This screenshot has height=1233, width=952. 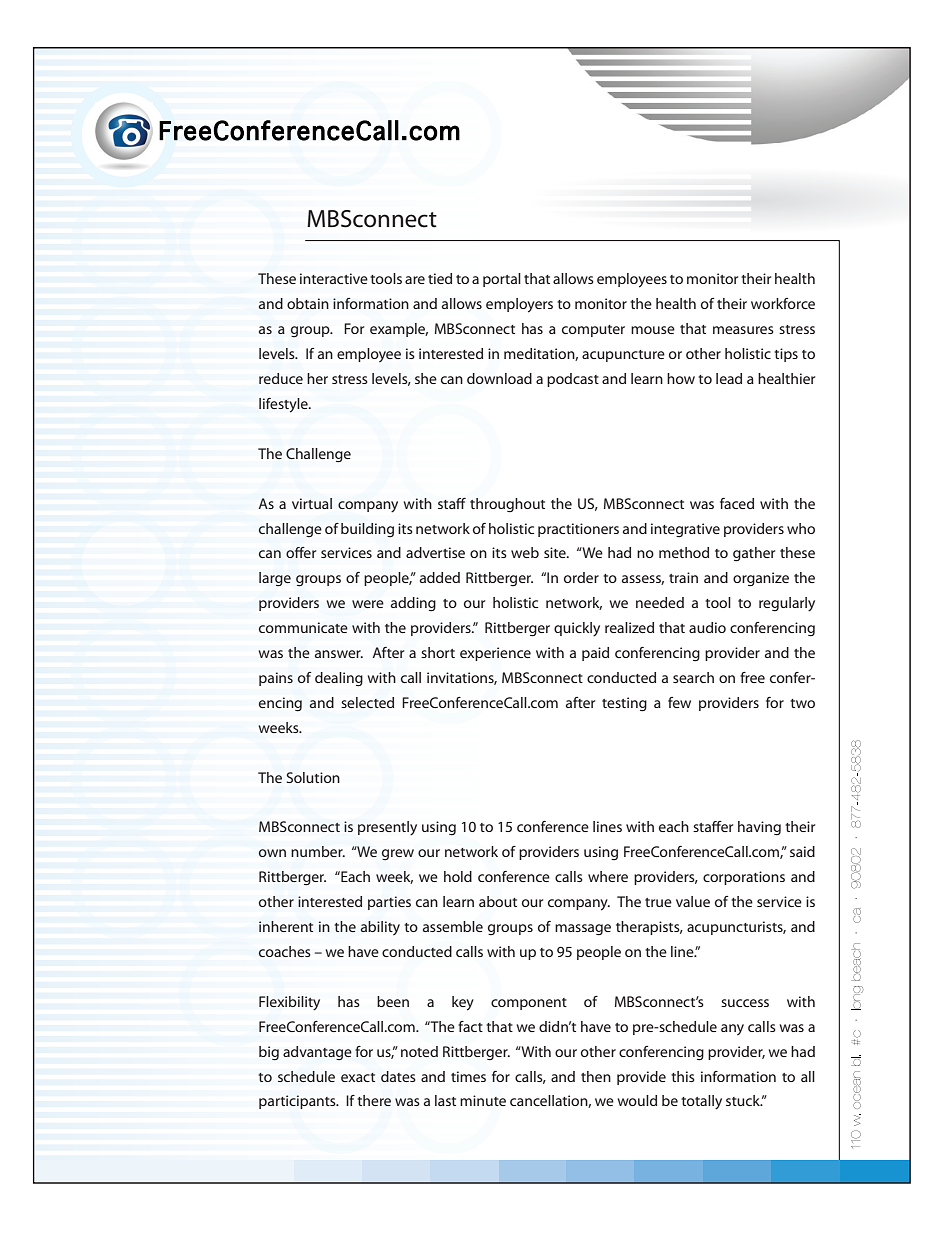 I want to click on measures, so click(x=743, y=330).
